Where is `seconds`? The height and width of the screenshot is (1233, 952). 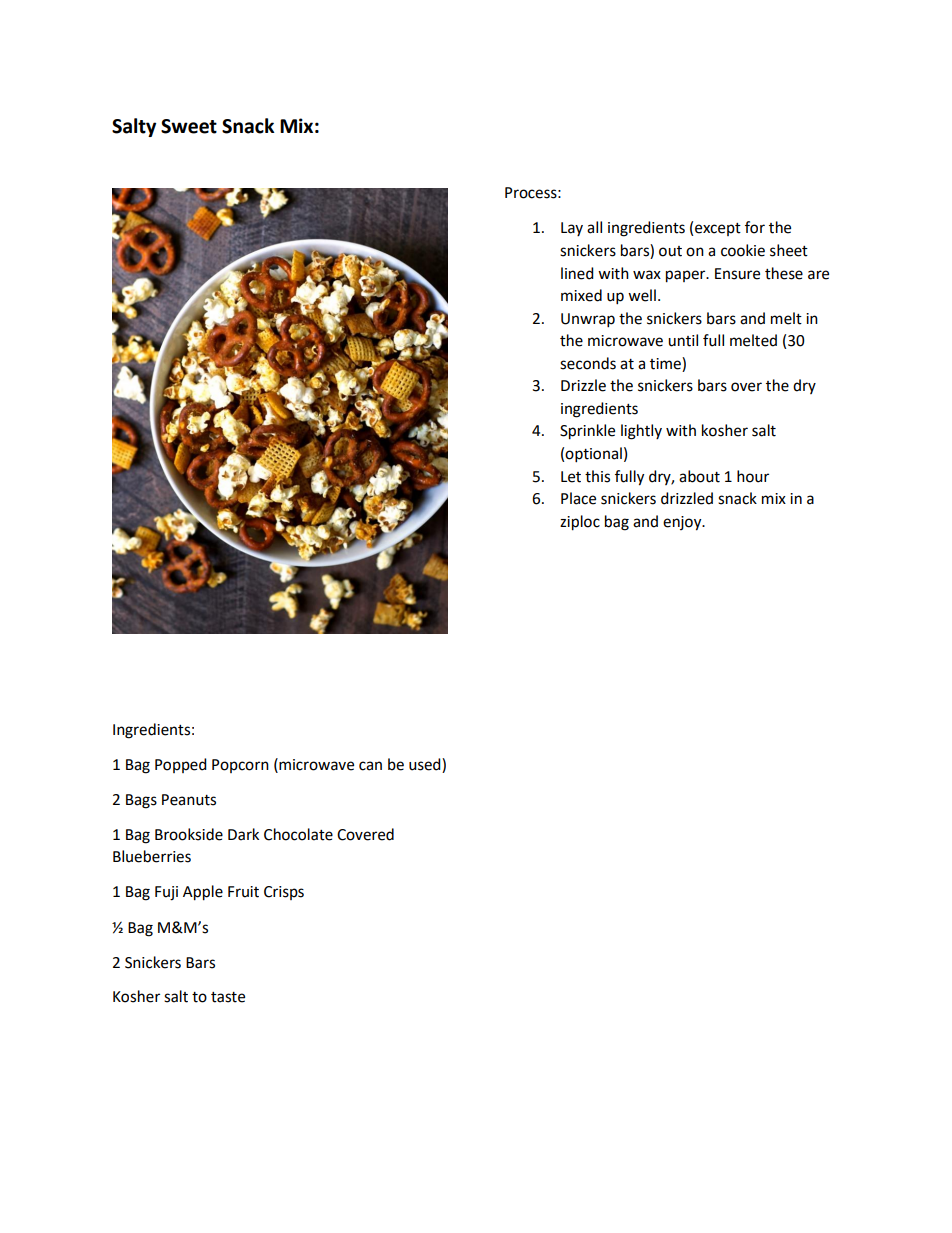 seconds is located at coordinates (588, 363).
